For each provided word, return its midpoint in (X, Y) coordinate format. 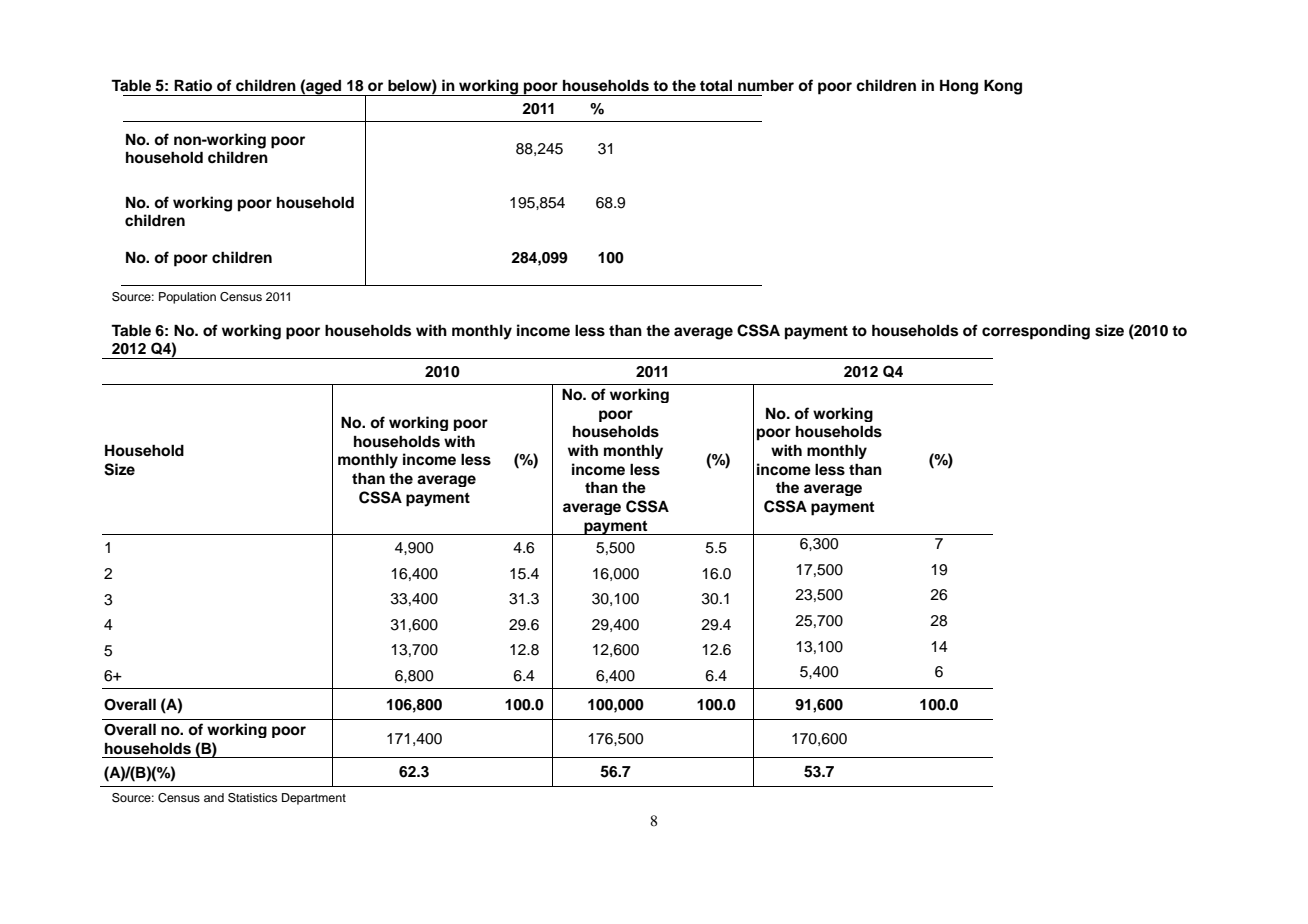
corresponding (1036, 332)
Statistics (252, 798)
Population (187, 298)
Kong (1003, 87)
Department (314, 799)
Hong (959, 87)
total (716, 86)
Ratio (193, 85)
